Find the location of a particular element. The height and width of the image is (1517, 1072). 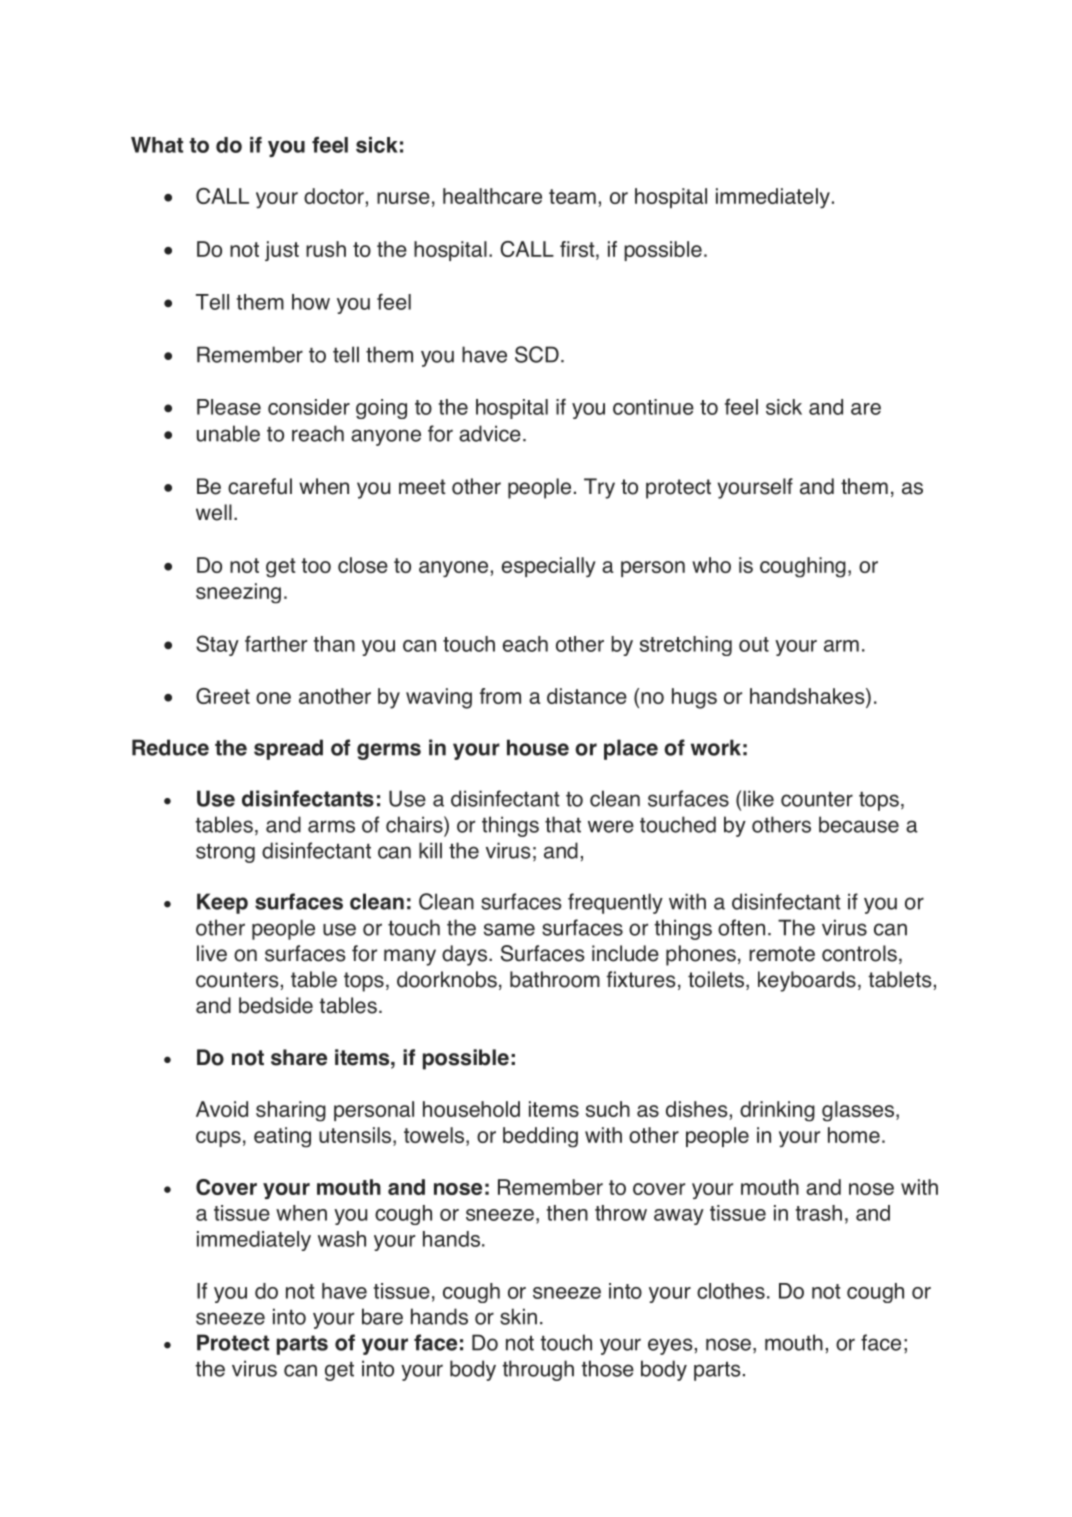

bare is located at coordinates (382, 1316).
